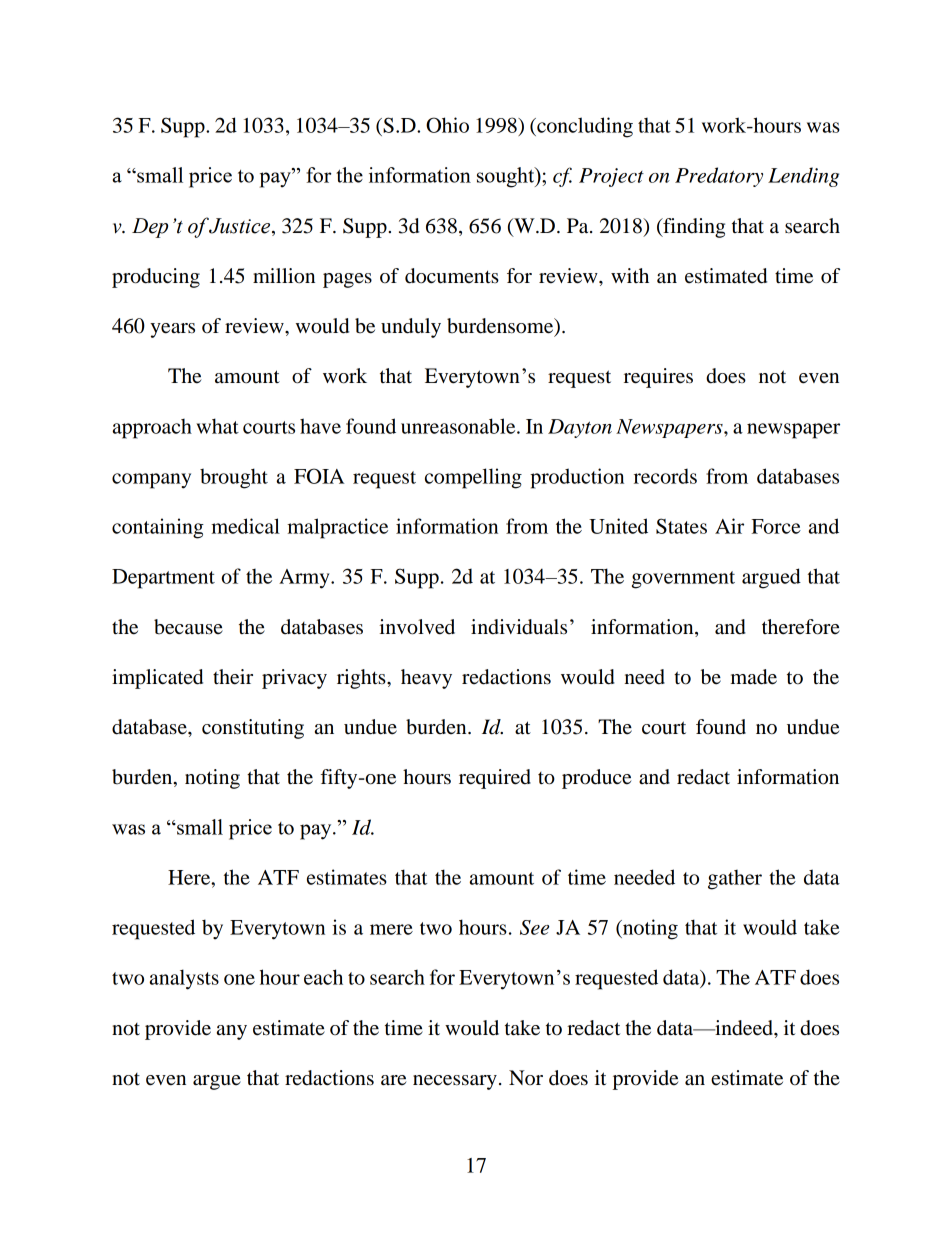  Describe the element at coordinates (455, 1082) in the screenshot. I see `necessary` at that location.
